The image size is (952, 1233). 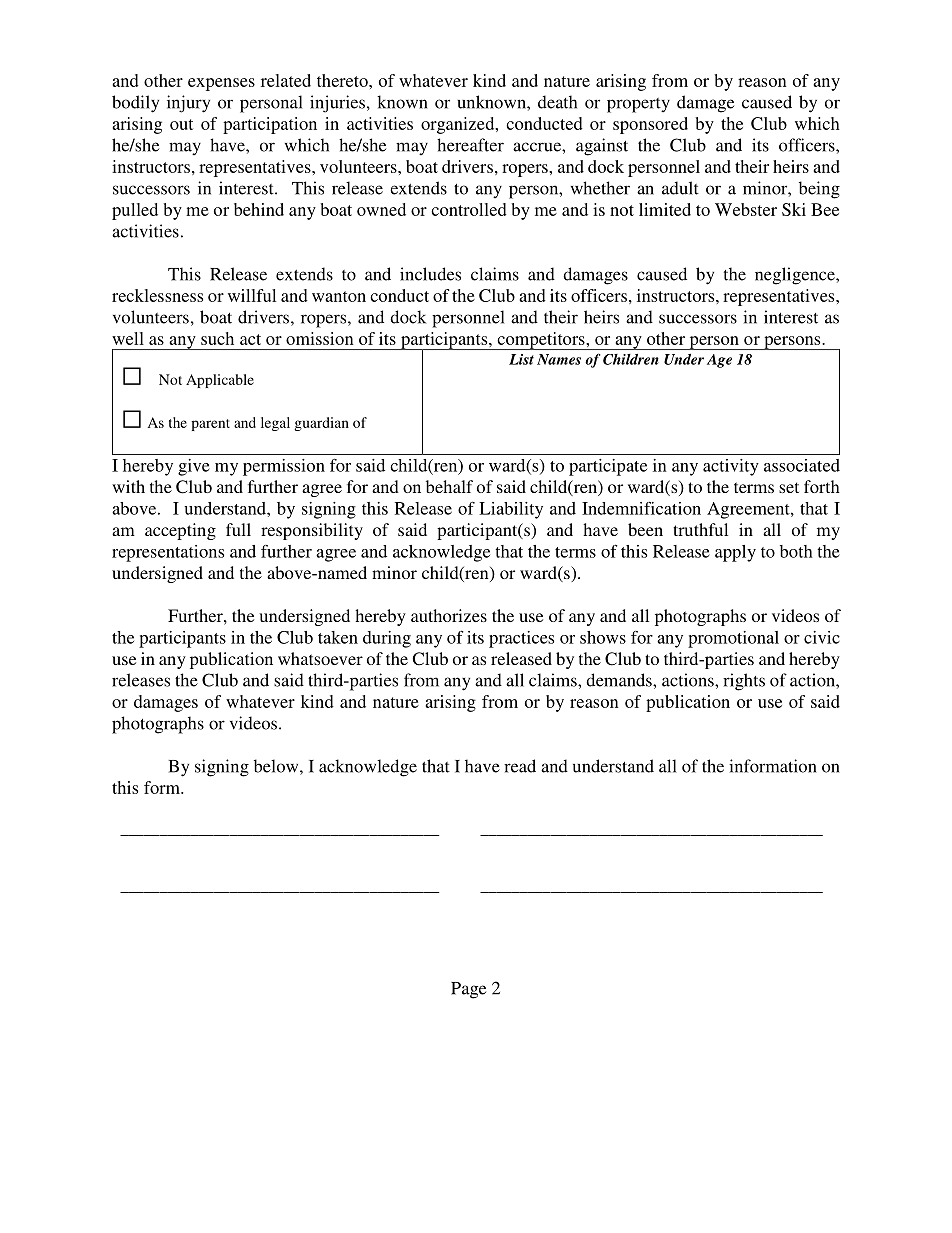 What do you see at coordinates (620, 680) in the screenshot?
I see `demands` at bounding box center [620, 680].
